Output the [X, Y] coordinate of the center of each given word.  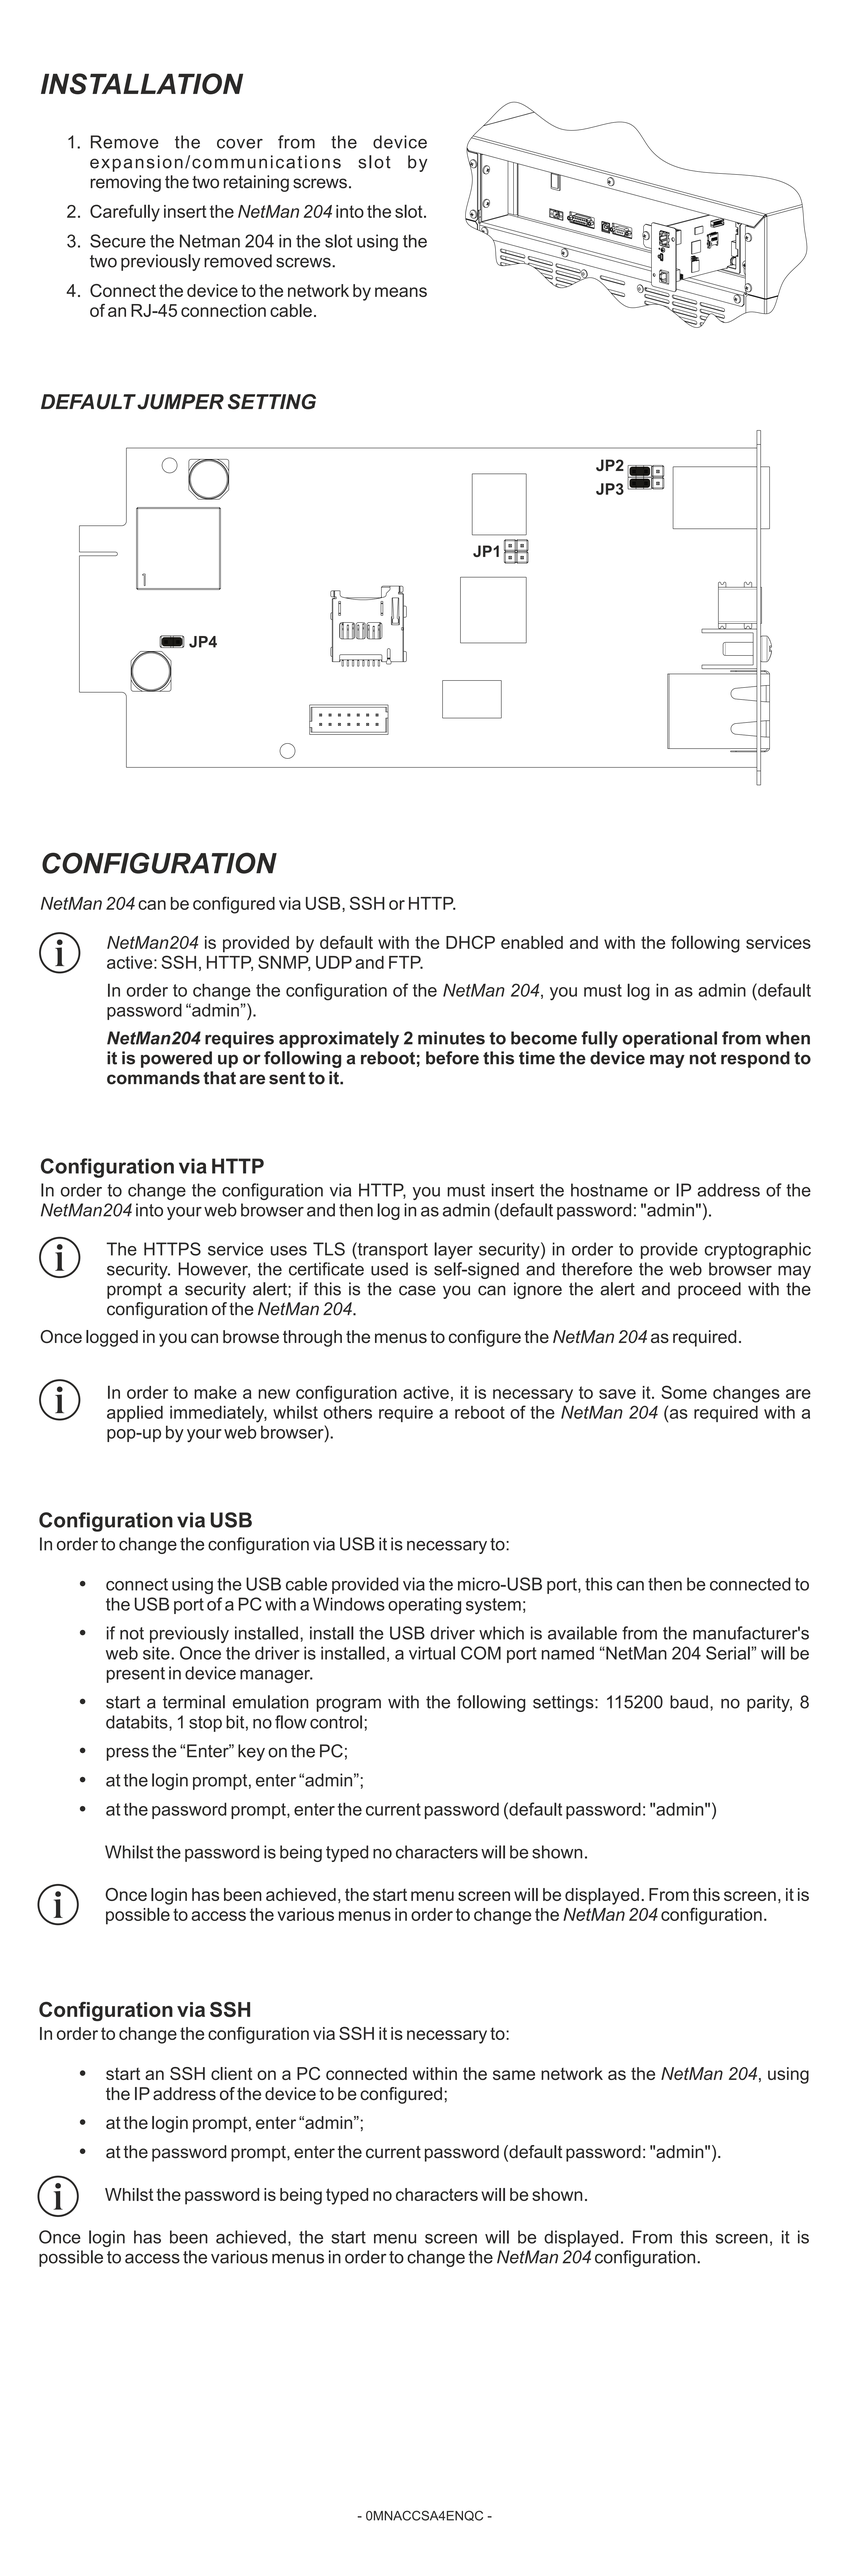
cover [240, 144]
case [417, 1290]
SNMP [284, 963]
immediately [218, 1414]
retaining [256, 183]
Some [684, 1392]
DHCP [470, 942]
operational [669, 1039]
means [401, 292]
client [231, 2073]
